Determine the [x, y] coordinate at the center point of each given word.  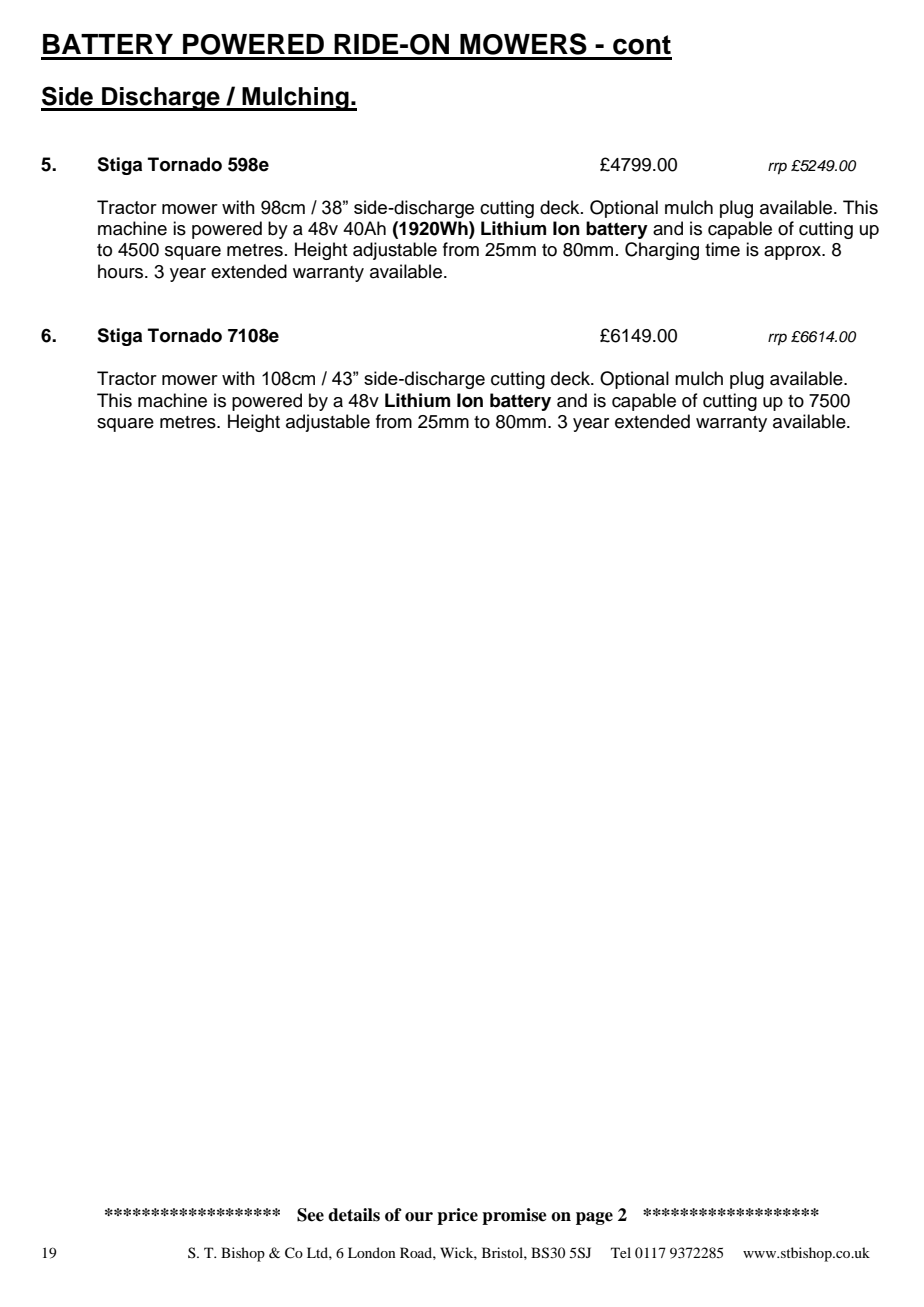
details [354, 1215]
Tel [621, 1252]
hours [122, 271]
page [594, 1218]
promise [514, 1216]
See [310, 1215]
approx [794, 253]
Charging [662, 251]
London [372, 1252]
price [457, 1216]
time [722, 249]
